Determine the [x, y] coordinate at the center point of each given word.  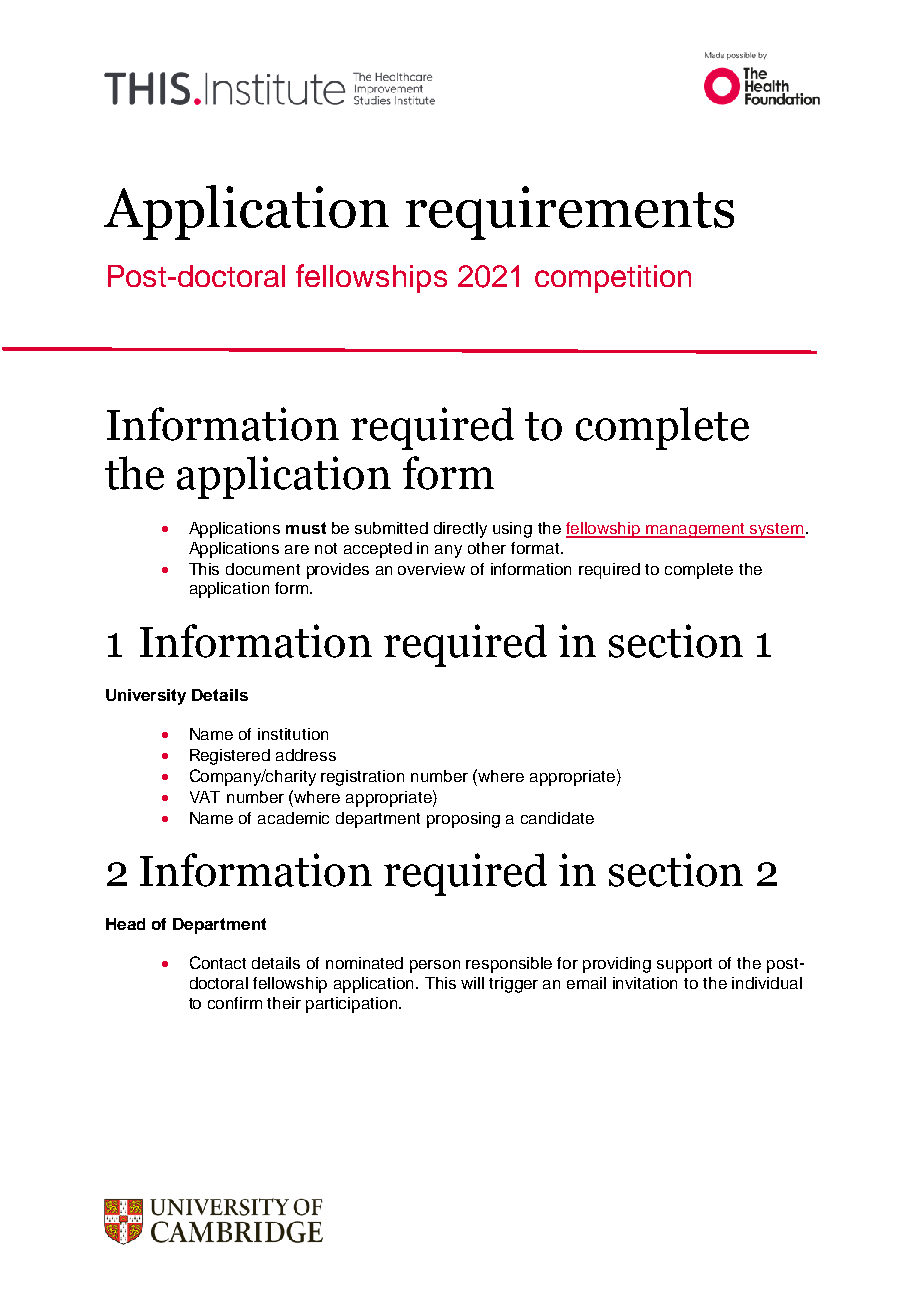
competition [613, 279]
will [472, 983]
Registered [230, 757]
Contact [218, 962]
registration [362, 778]
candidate [557, 818]
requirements [570, 213]
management [696, 530]
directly [460, 530]
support [684, 965]
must [306, 528]
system [777, 530]
